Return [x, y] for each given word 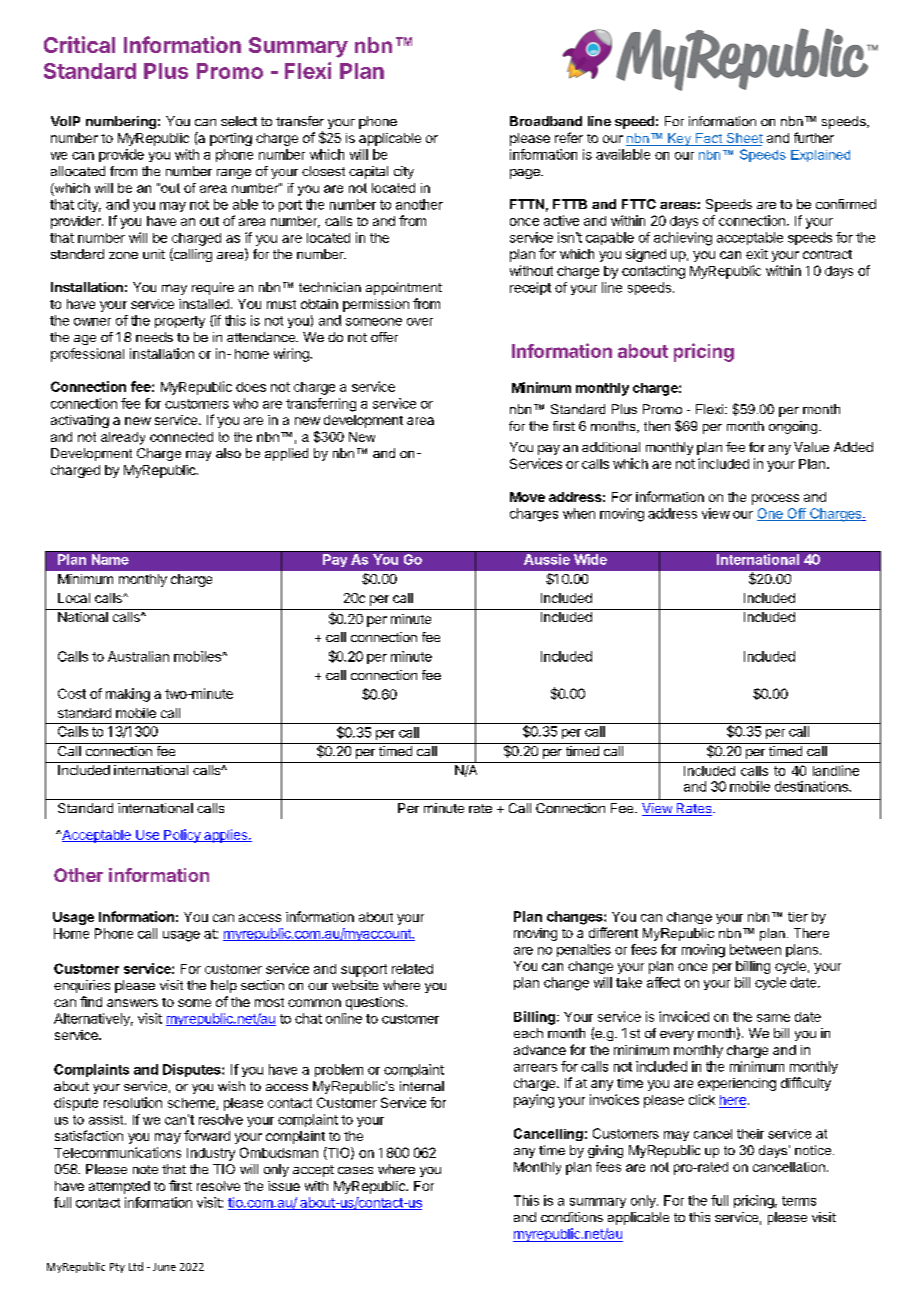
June [164, 1267]
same [773, 1018]
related [412, 969]
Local [74, 598]
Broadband [546, 121]
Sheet [743, 139]
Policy [182, 836]
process [775, 499]
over [420, 322]
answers [132, 1003]
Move [527, 497]
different [613, 932]
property [180, 322]
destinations [812, 786]
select [239, 121]
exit [757, 254]
